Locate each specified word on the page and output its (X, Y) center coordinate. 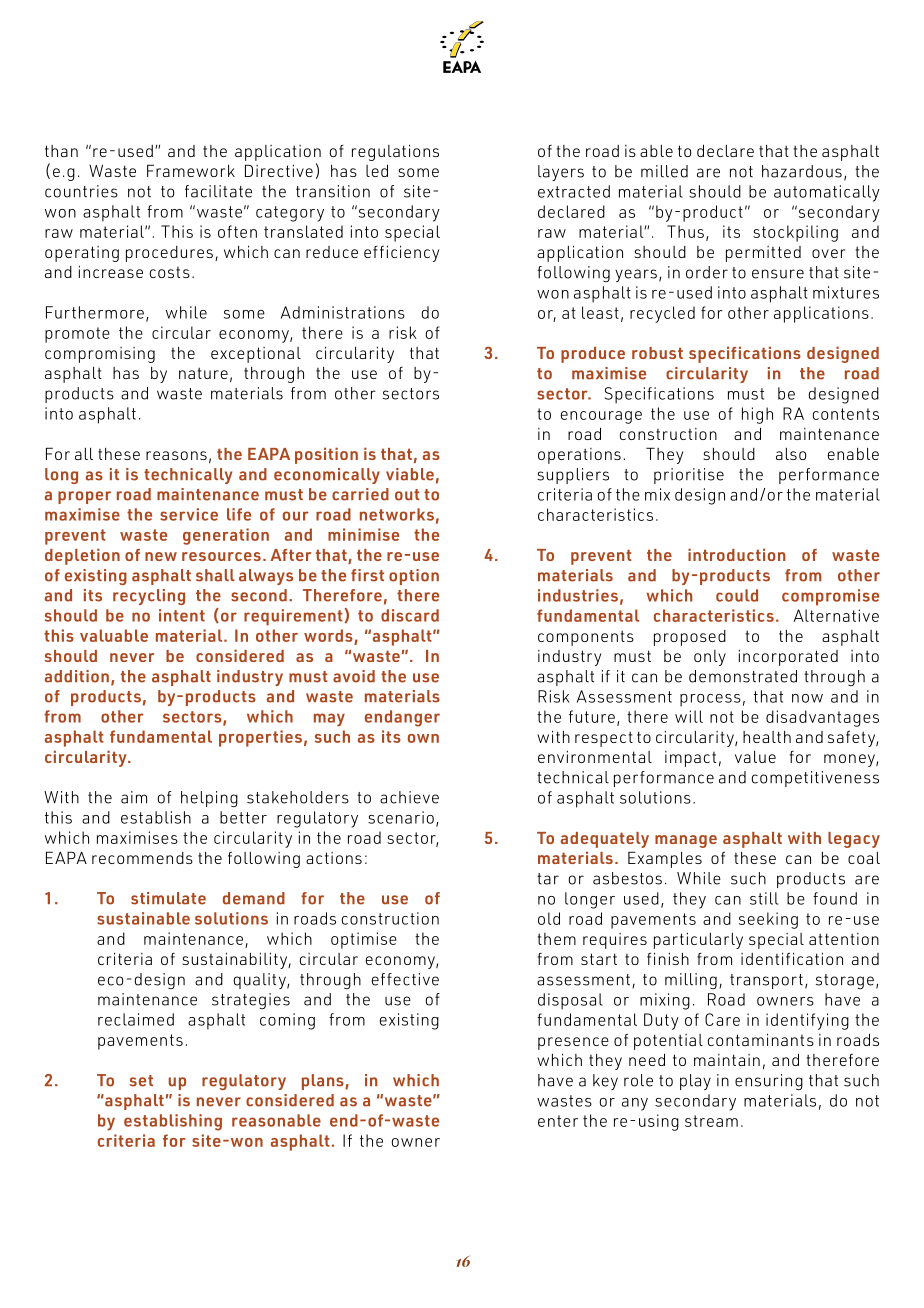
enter (558, 1121)
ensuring (769, 1082)
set (141, 1081)
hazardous (802, 171)
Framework (191, 170)
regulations (395, 152)
